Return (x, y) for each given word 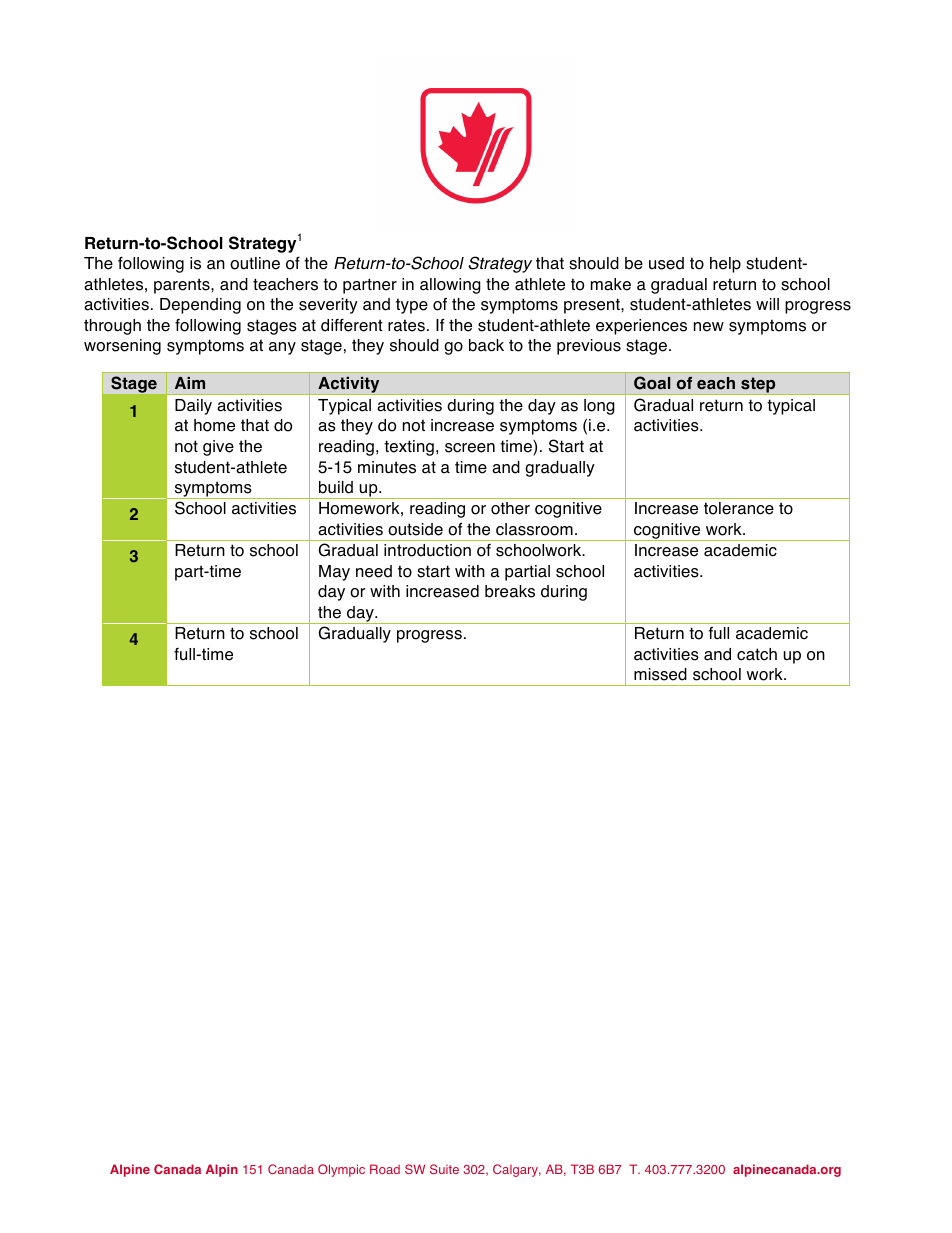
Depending (200, 306)
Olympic (341, 1170)
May (334, 573)
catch (757, 654)
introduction (427, 550)
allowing (450, 286)
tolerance (739, 508)
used (666, 263)
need (374, 571)
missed (660, 674)
